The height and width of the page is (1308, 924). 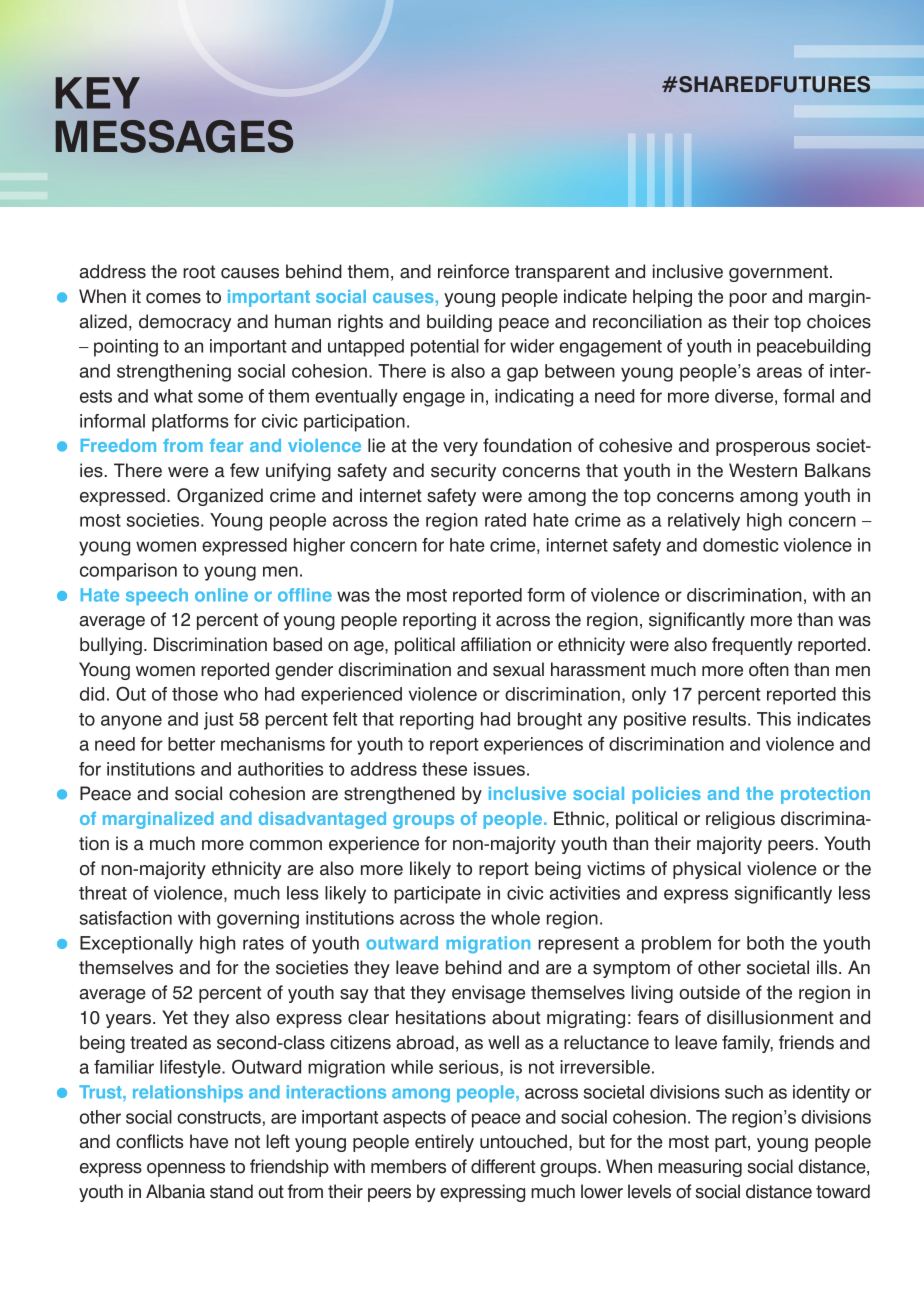 I want to click on reinforce, so click(x=473, y=271).
